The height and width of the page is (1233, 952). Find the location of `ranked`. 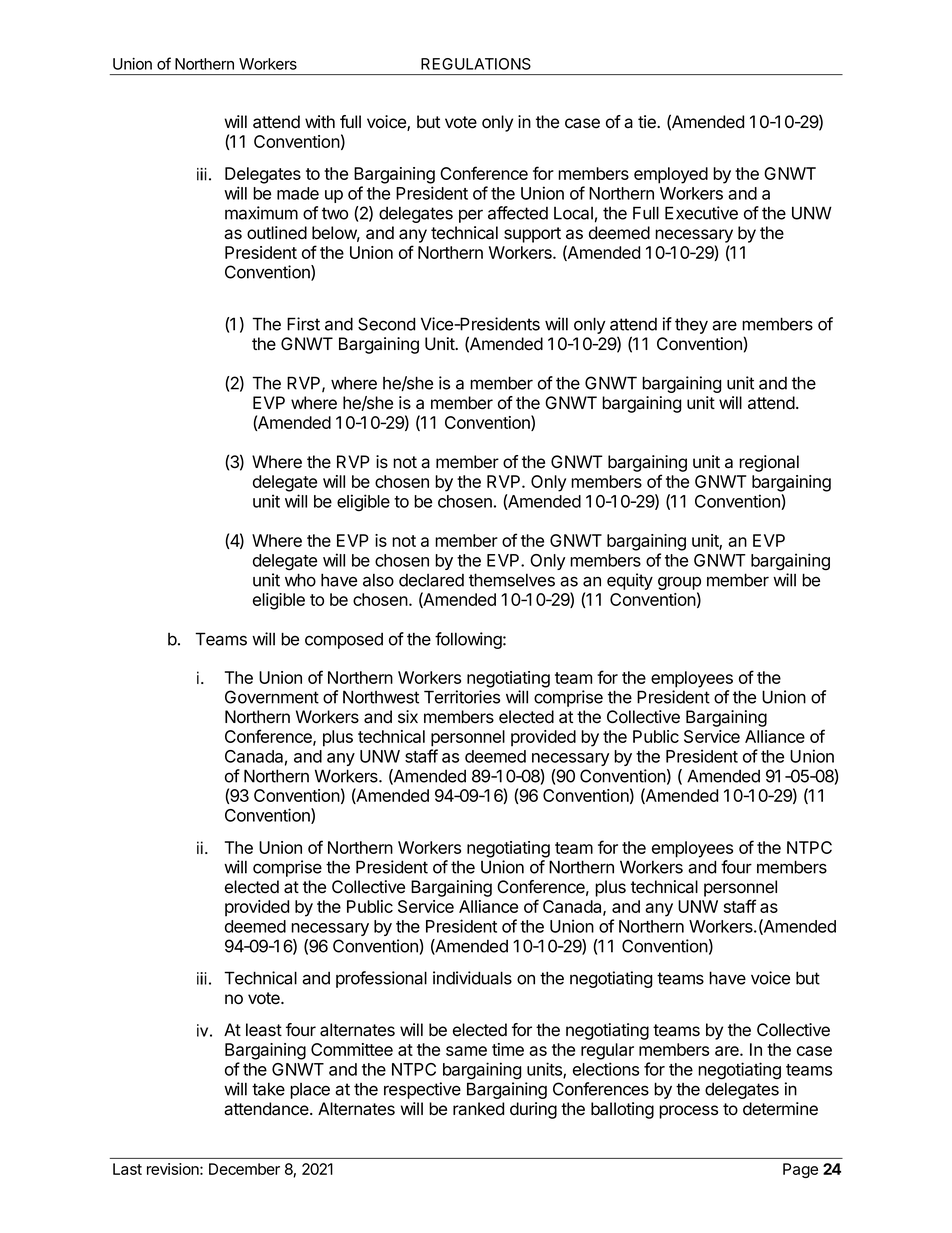

ranked is located at coordinates (478, 1109).
